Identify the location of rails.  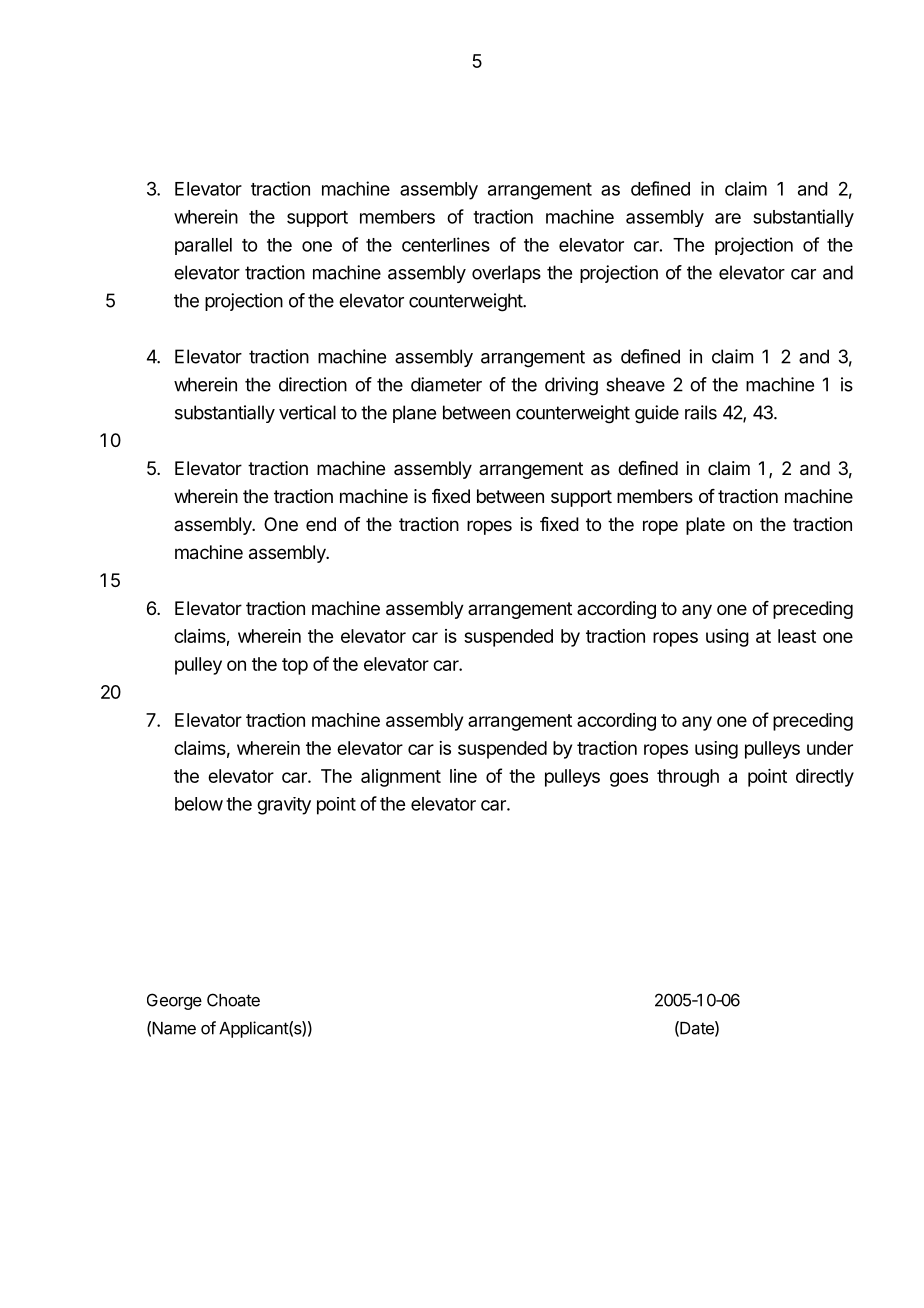
(701, 412).
